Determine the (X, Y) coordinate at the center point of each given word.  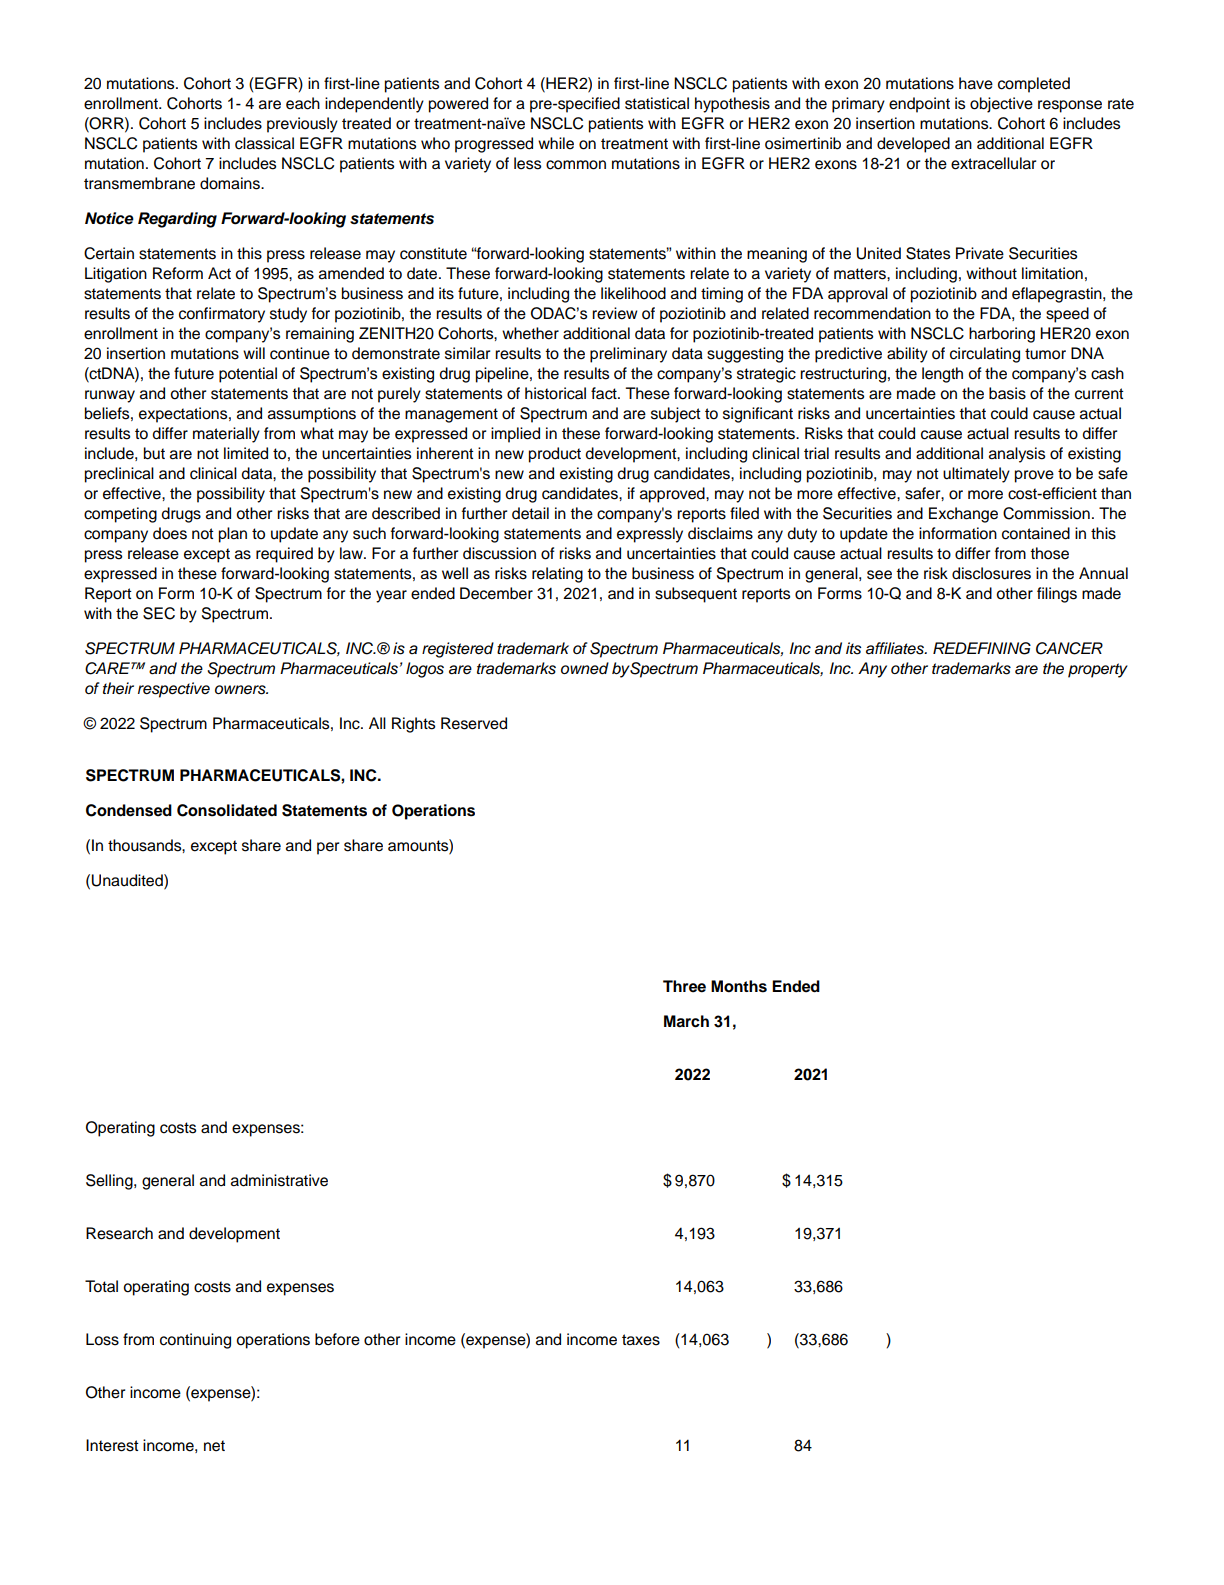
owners (241, 690)
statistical (657, 103)
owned (585, 668)
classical (264, 143)
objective (1001, 105)
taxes (641, 1340)
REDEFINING (982, 648)
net (214, 1446)
